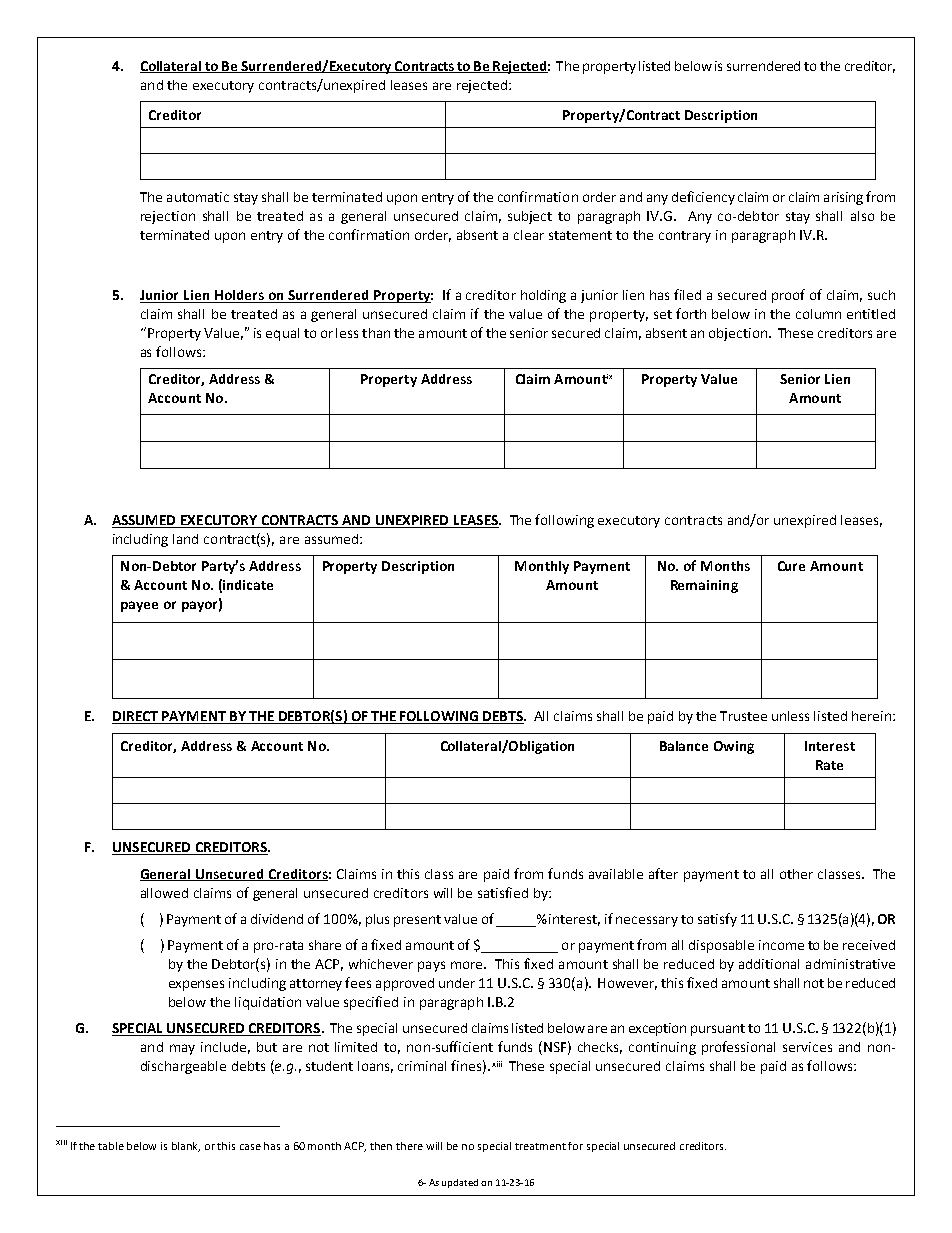 The height and width of the page is (1233, 952). Describe the element at coordinates (457, 983) in the page. I see `under` at that location.
